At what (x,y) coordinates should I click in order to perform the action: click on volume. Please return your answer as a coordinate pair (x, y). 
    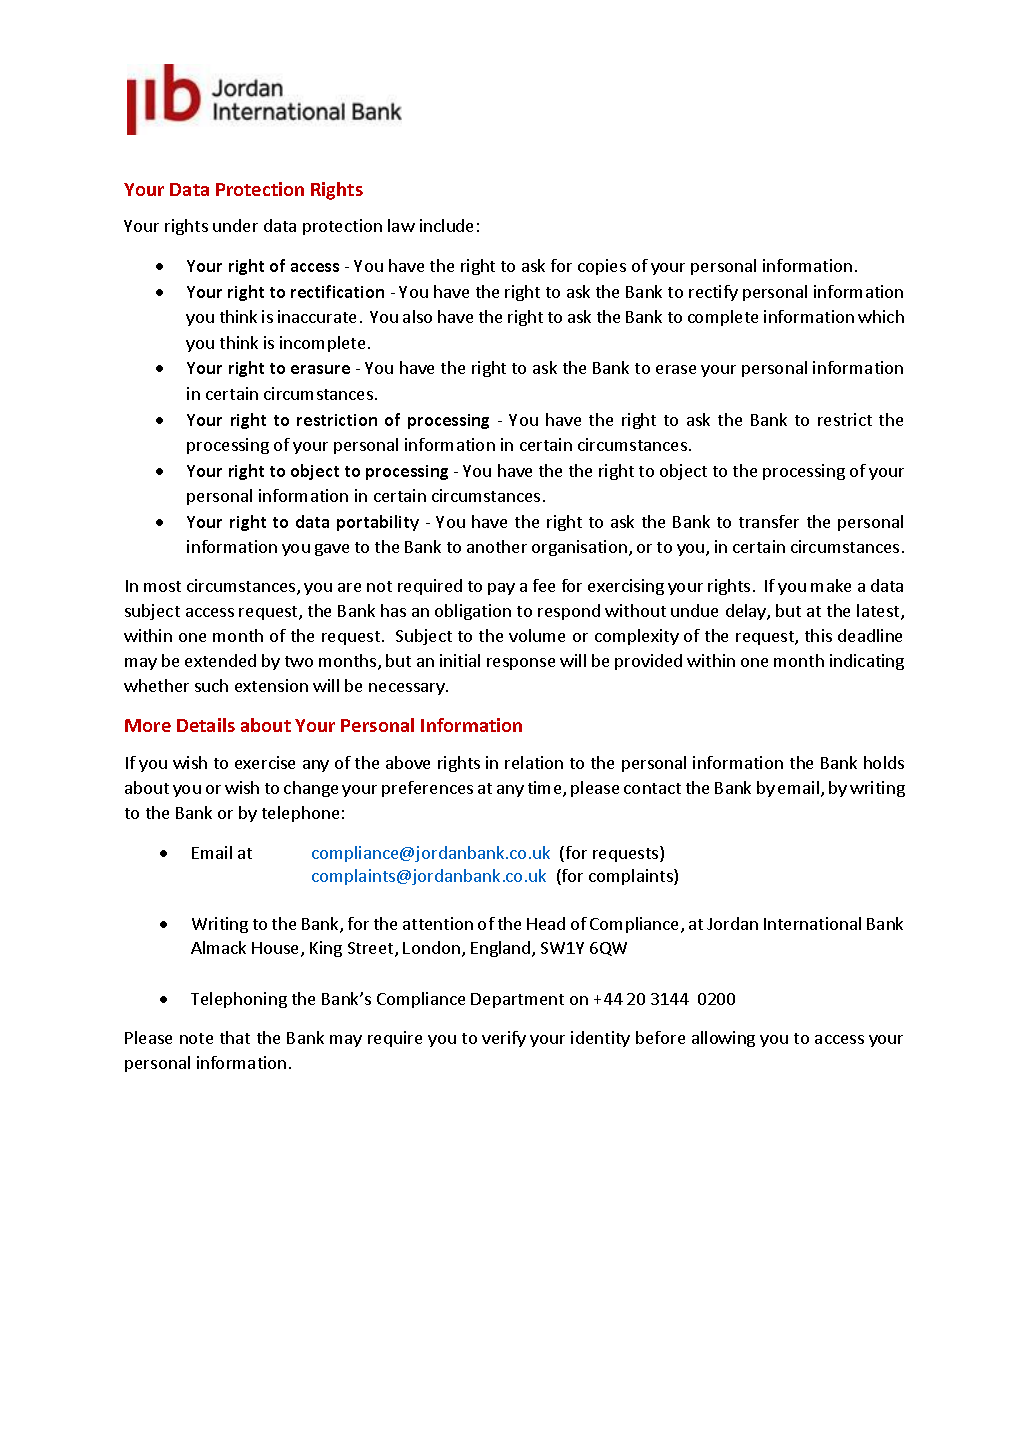
    Looking at the image, I should click on (537, 635).
